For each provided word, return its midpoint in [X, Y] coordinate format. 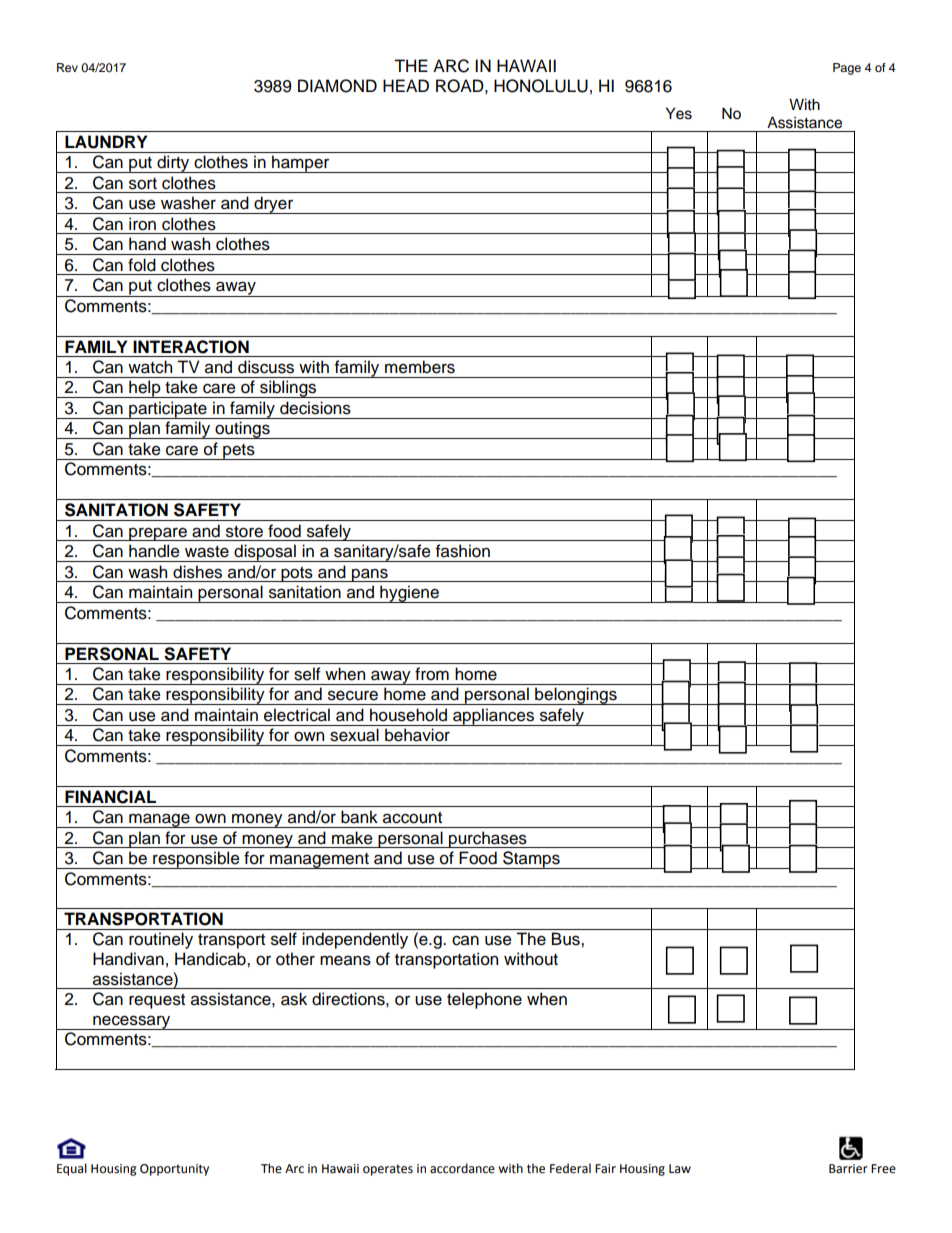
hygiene [409, 594]
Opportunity [174, 1170]
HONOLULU [541, 86]
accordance [462, 1168]
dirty [173, 164]
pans [370, 575]
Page [847, 69]
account [412, 818]
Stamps [531, 860]
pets [239, 452]
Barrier [848, 1169]
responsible [196, 860]
